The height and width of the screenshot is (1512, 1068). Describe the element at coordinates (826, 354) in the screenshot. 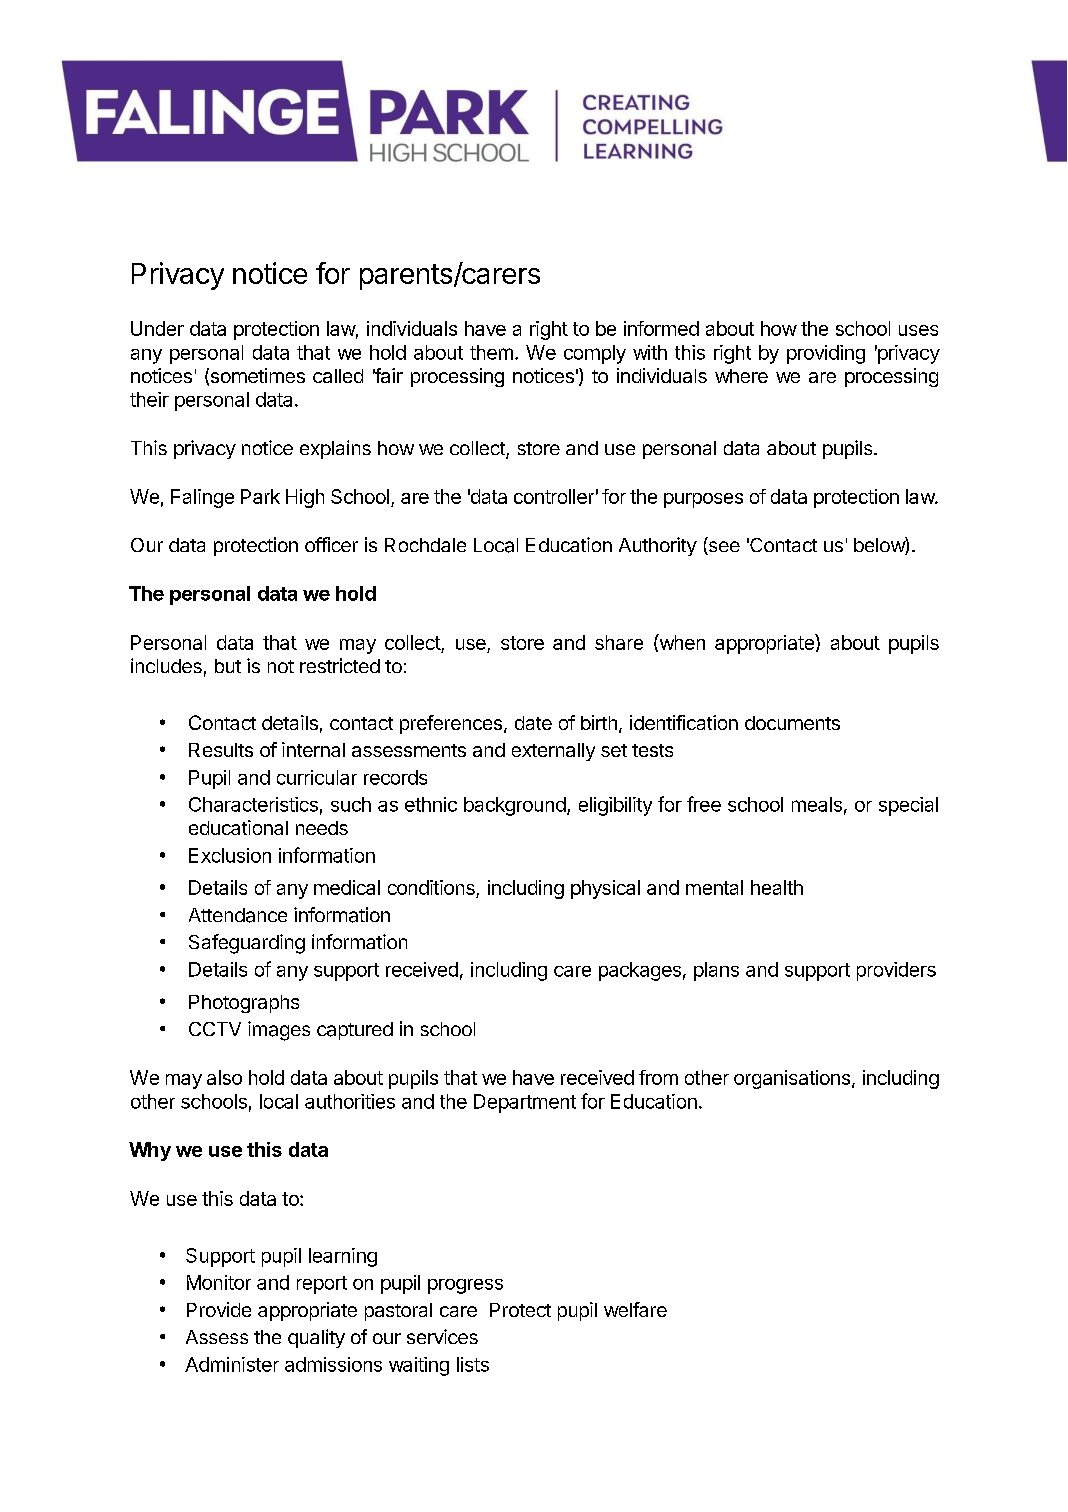

I see `providing` at that location.
